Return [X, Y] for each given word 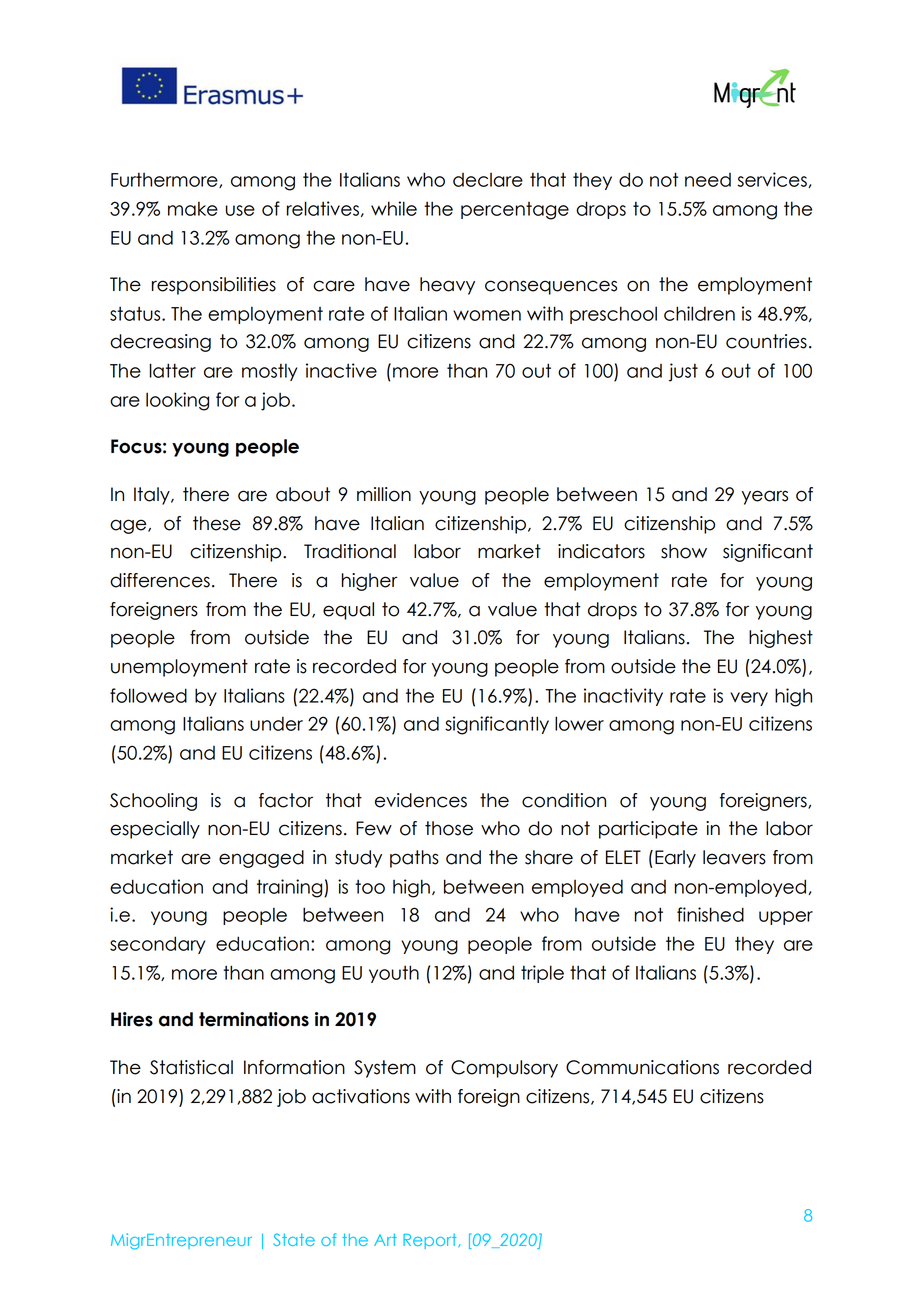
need [708, 180]
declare [488, 180]
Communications [642, 1067]
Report [431, 1241]
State [294, 1239]
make [193, 208]
